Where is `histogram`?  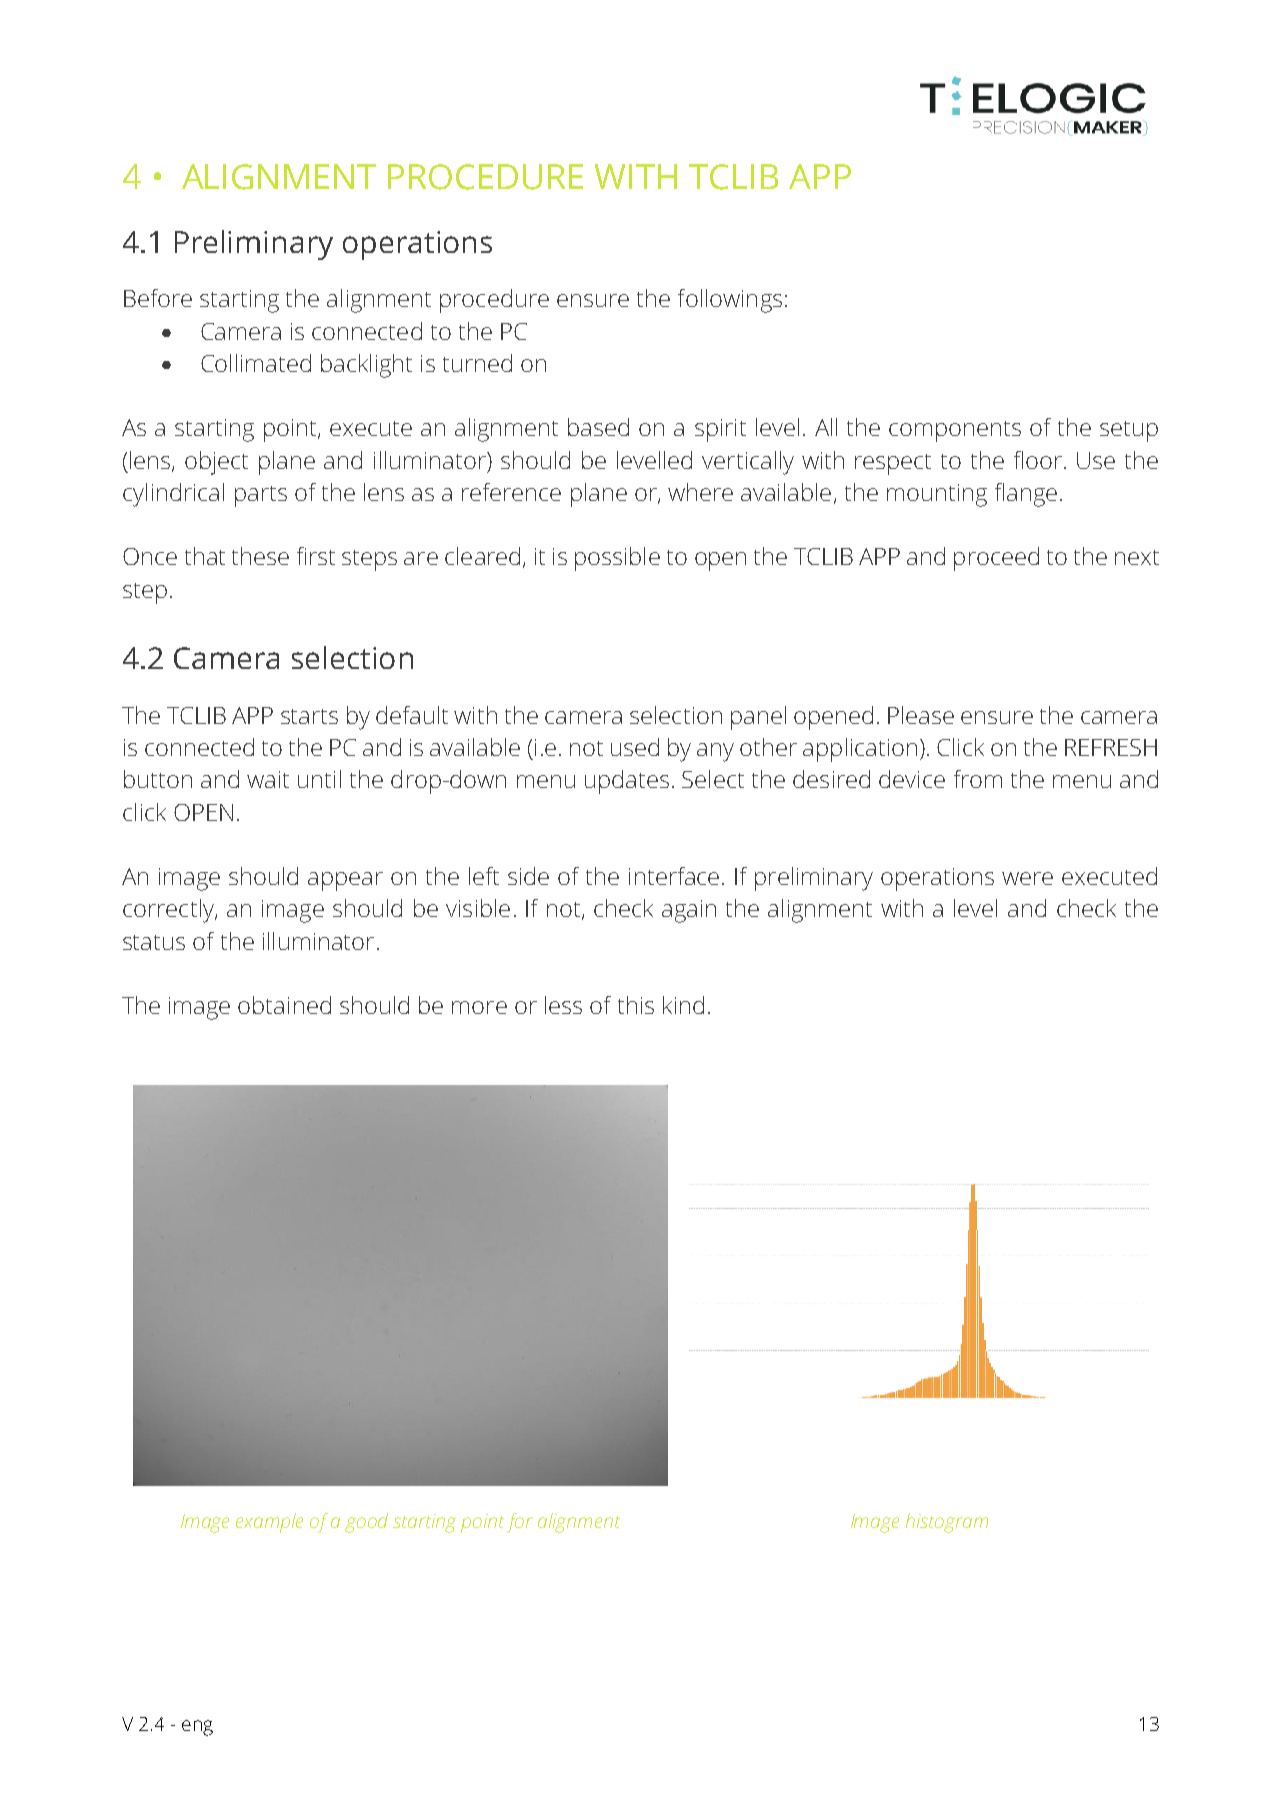
histogram is located at coordinates (947, 1523).
